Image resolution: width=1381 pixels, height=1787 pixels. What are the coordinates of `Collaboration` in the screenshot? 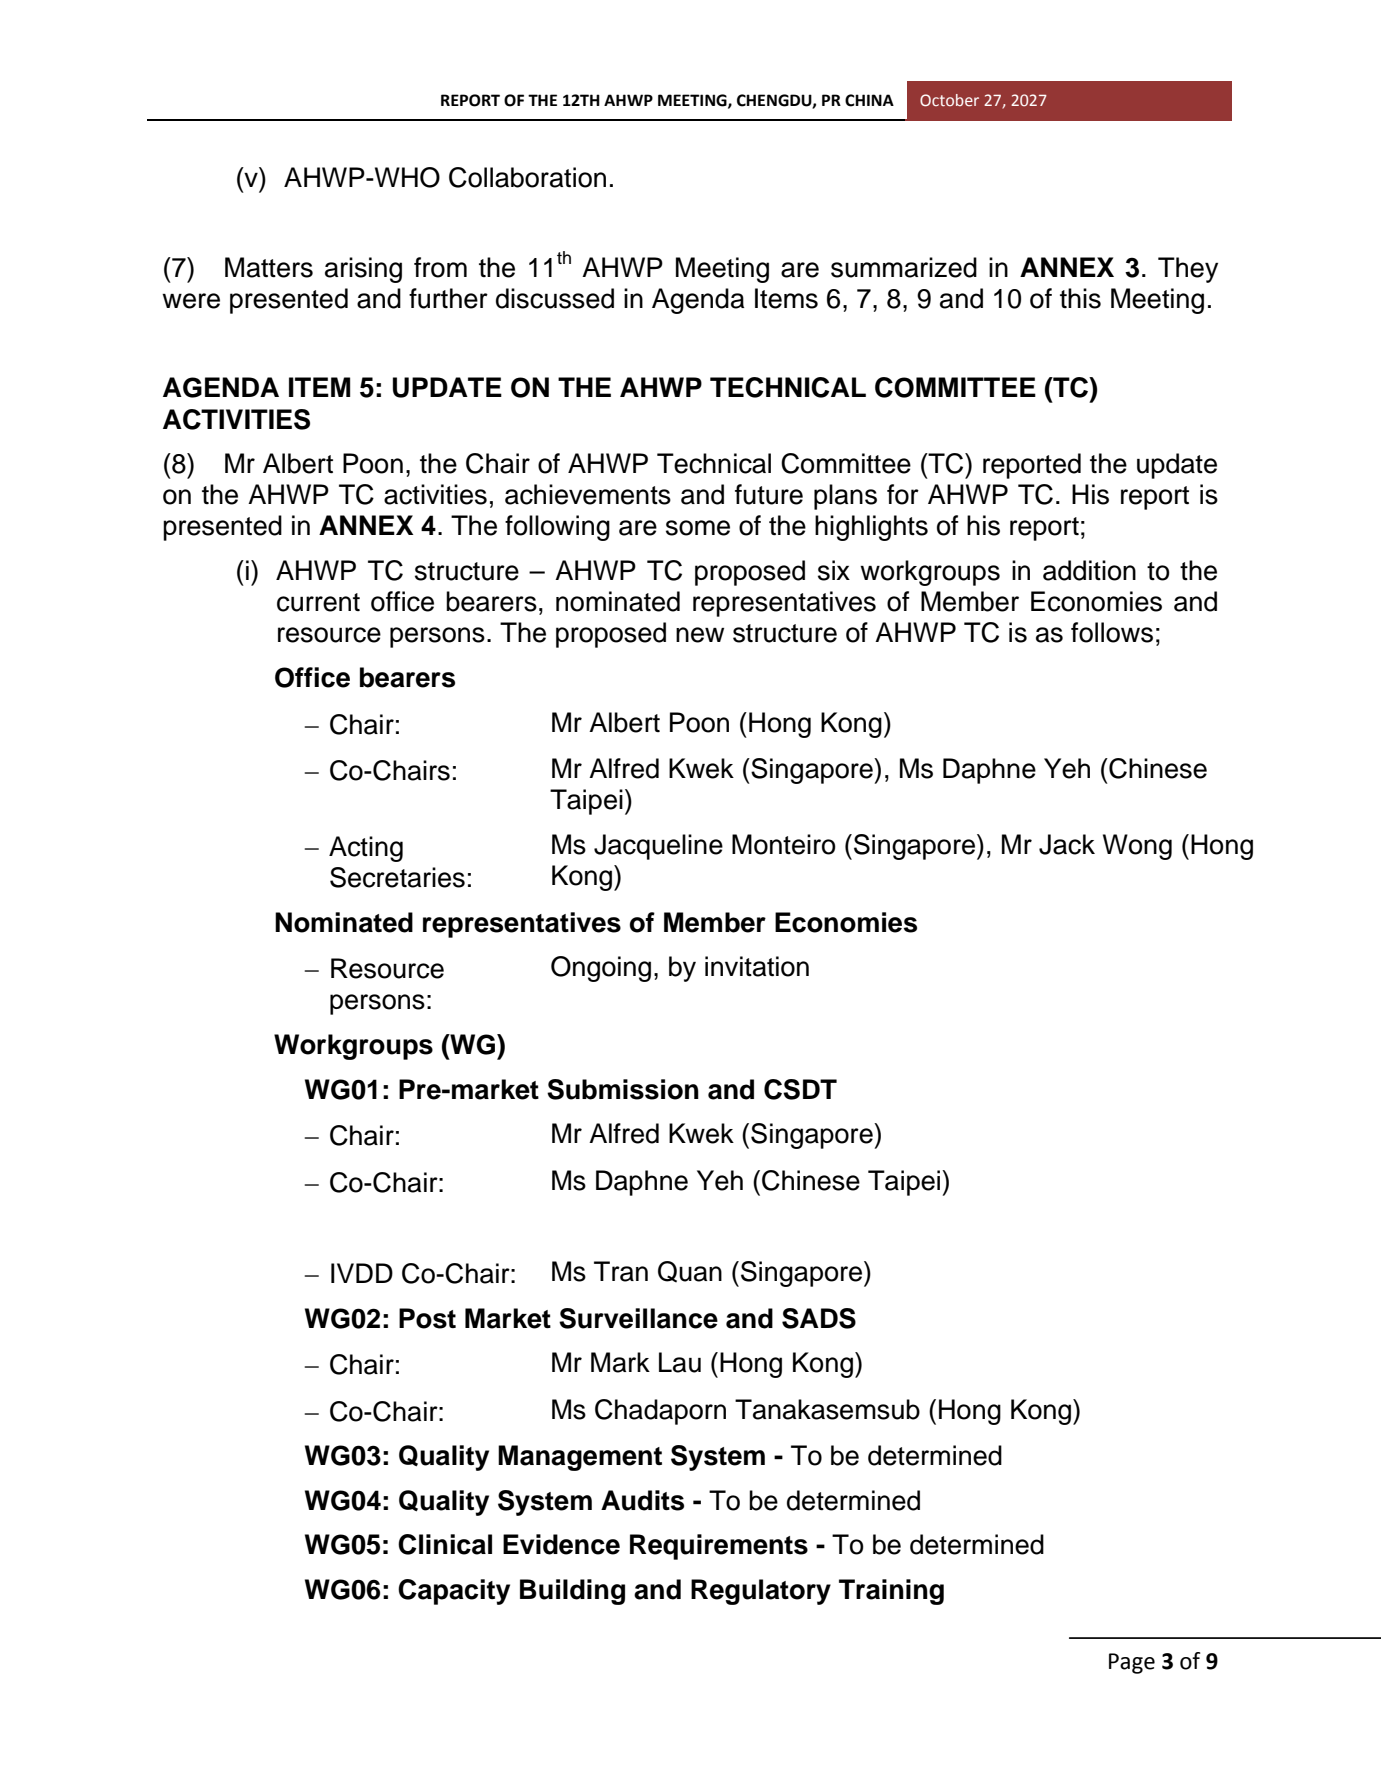 It's located at (527, 177).
